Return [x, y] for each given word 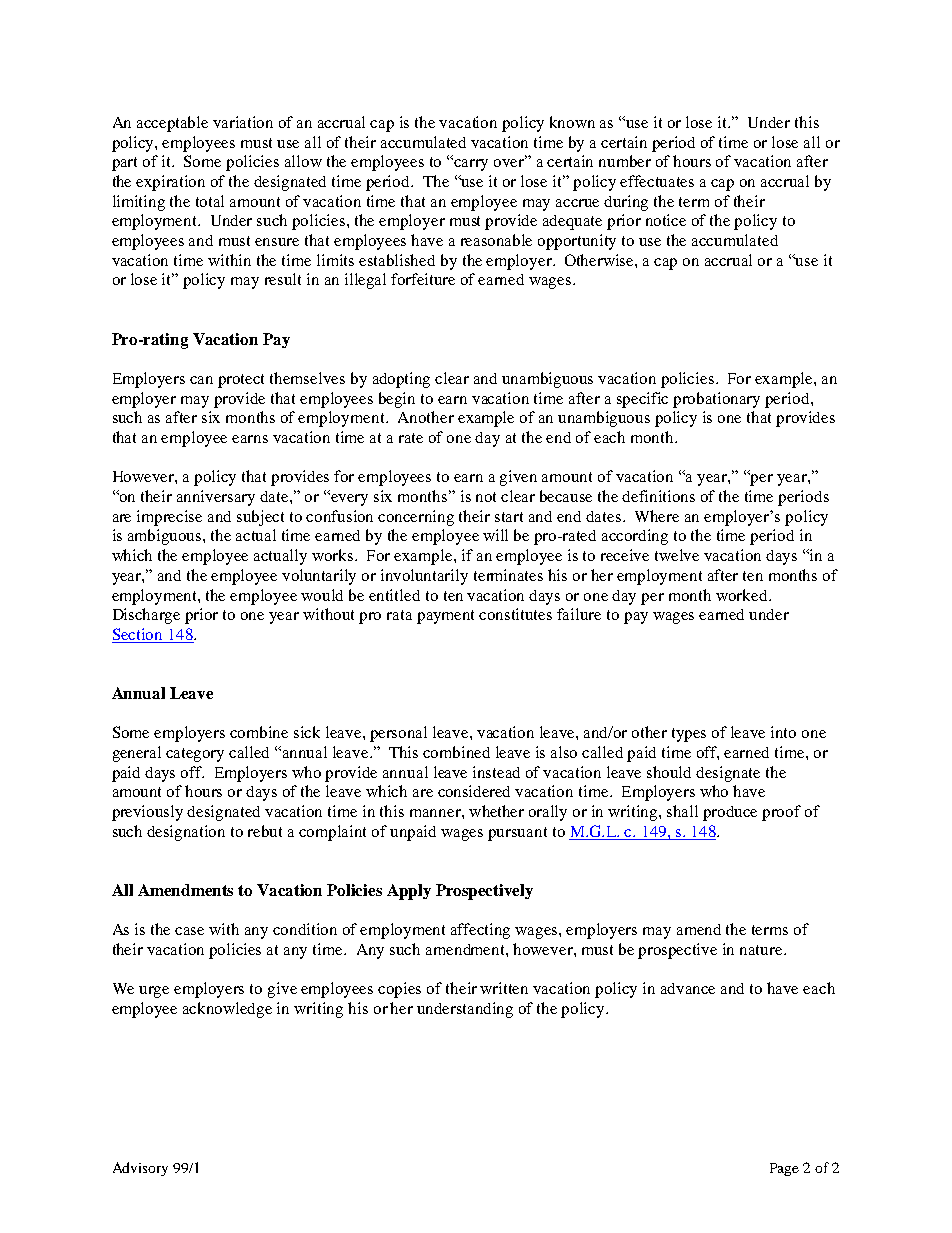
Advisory [140, 1169]
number [625, 161]
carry [471, 165]
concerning [416, 518]
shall [682, 811]
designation [186, 833]
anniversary [216, 498]
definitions [658, 496]
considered [474, 791]
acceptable [172, 124]
